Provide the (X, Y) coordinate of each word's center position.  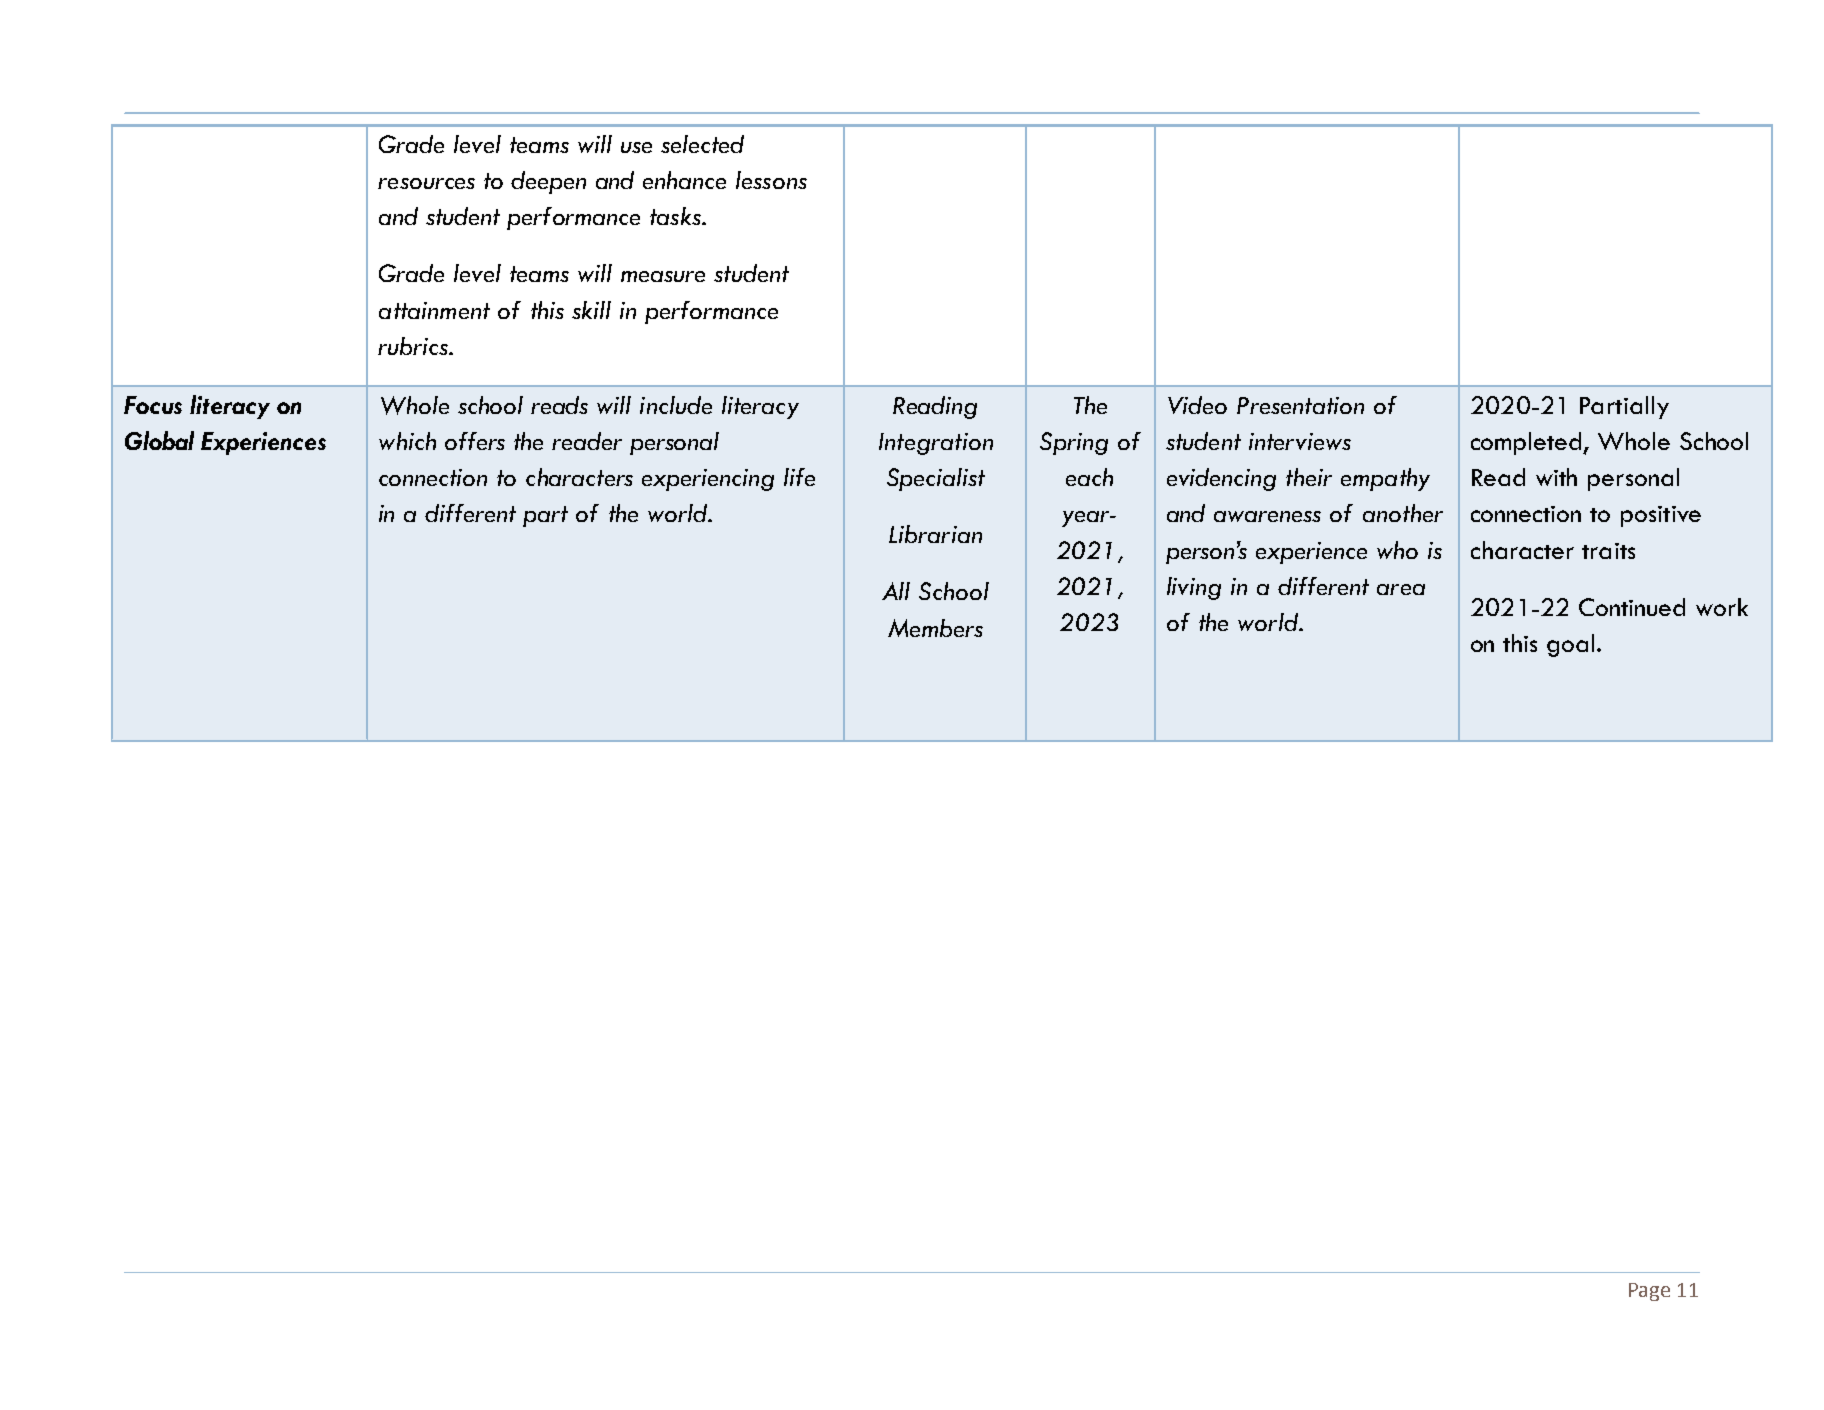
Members (935, 628)
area (1401, 589)
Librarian (935, 534)
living (1194, 588)
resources (426, 183)
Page (1649, 1292)
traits (1608, 551)
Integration (936, 444)
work (1722, 607)
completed (1528, 443)
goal (1570, 645)
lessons (771, 180)
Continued (1632, 607)
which (407, 441)
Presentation (1300, 405)
